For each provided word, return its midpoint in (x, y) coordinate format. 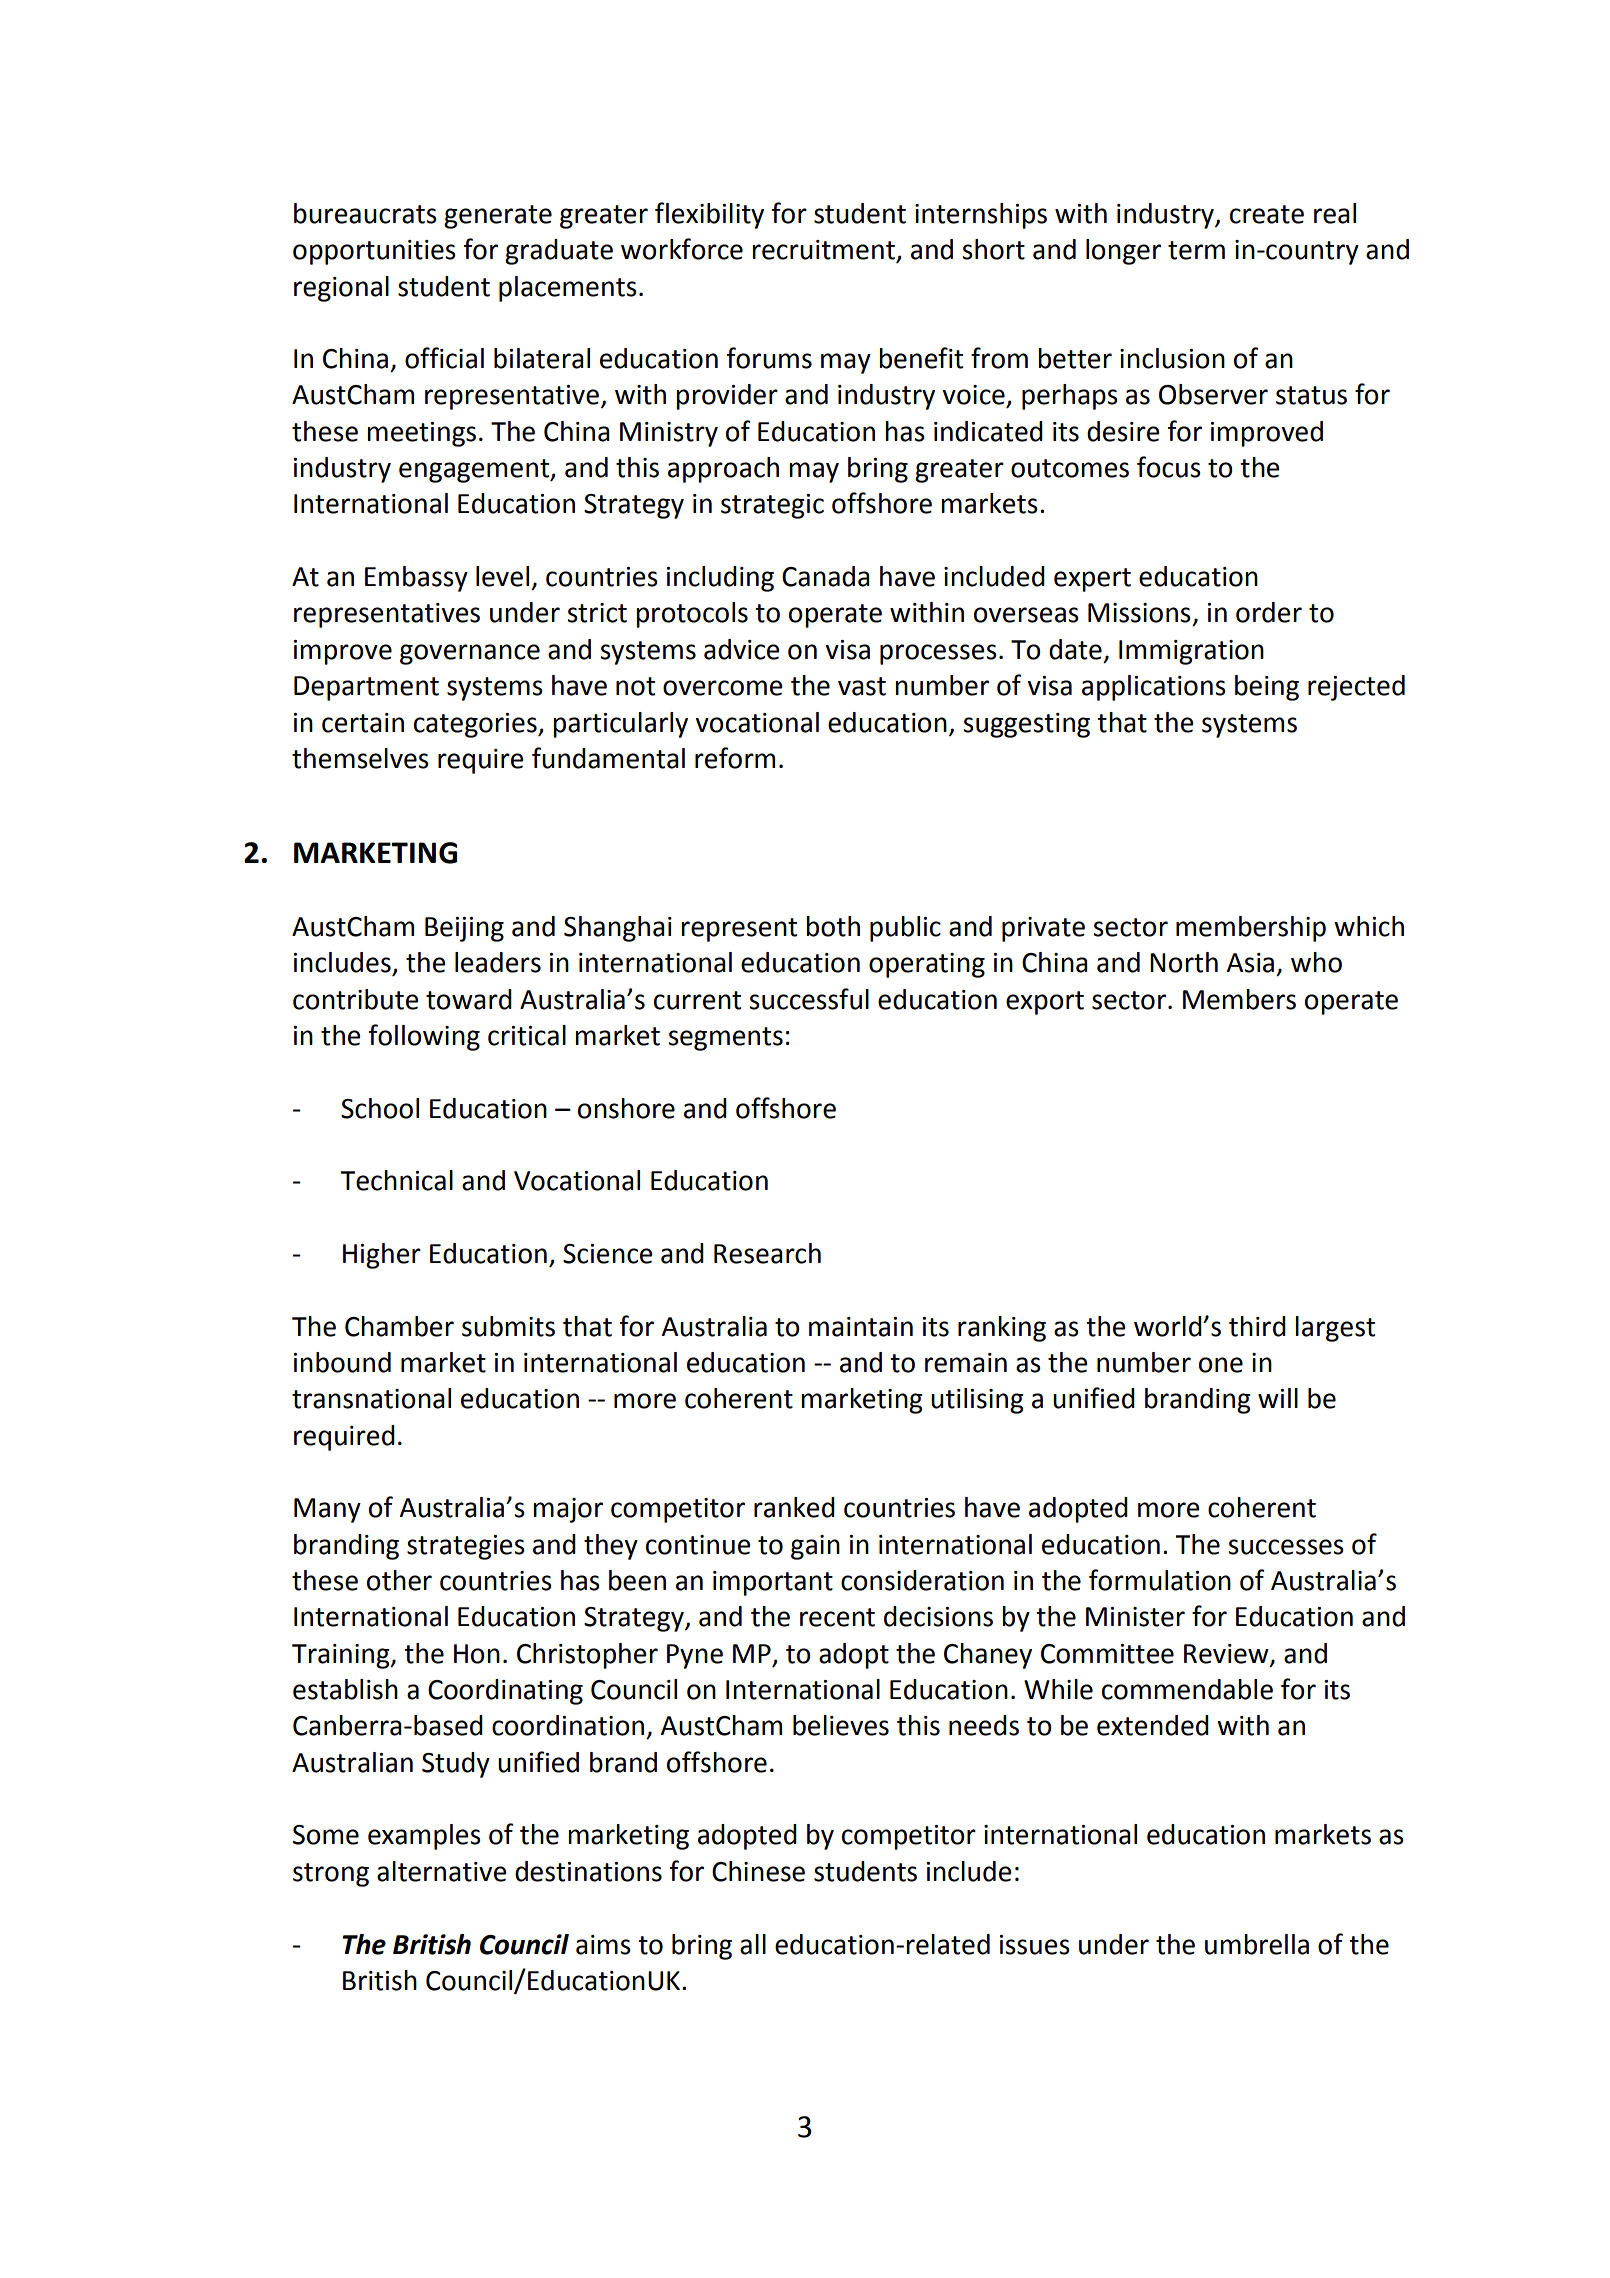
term (1196, 250)
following (424, 1037)
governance (470, 654)
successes (1286, 1547)
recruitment (823, 250)
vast (862, 686)
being (1267, 688)
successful (809, 999)
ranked (794, 1507)
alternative (441, 1871)
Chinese (758, 1871)
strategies (466, 1547)
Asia (1250, 963)
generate (498, 217)
